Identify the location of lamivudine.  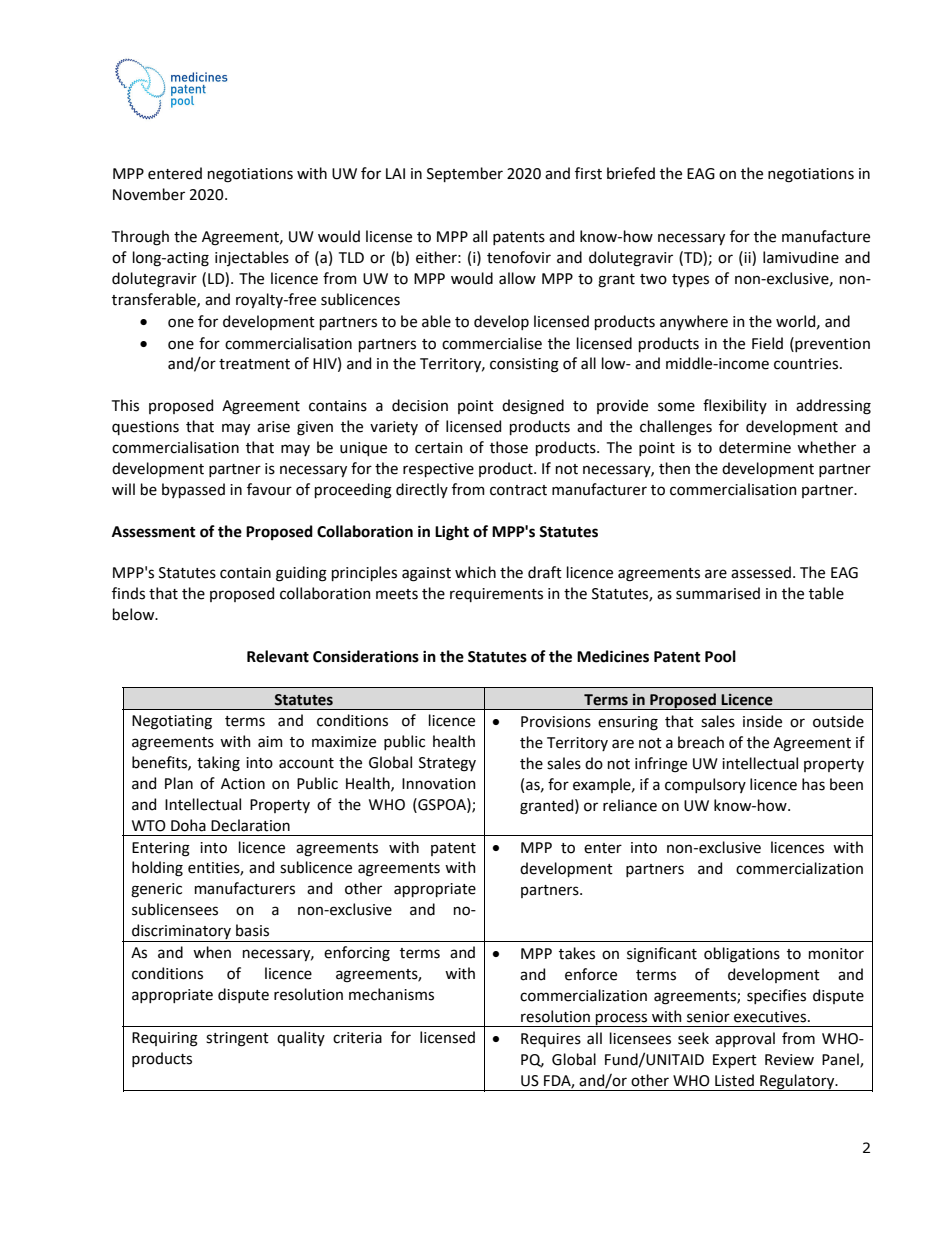
(801, 257).
